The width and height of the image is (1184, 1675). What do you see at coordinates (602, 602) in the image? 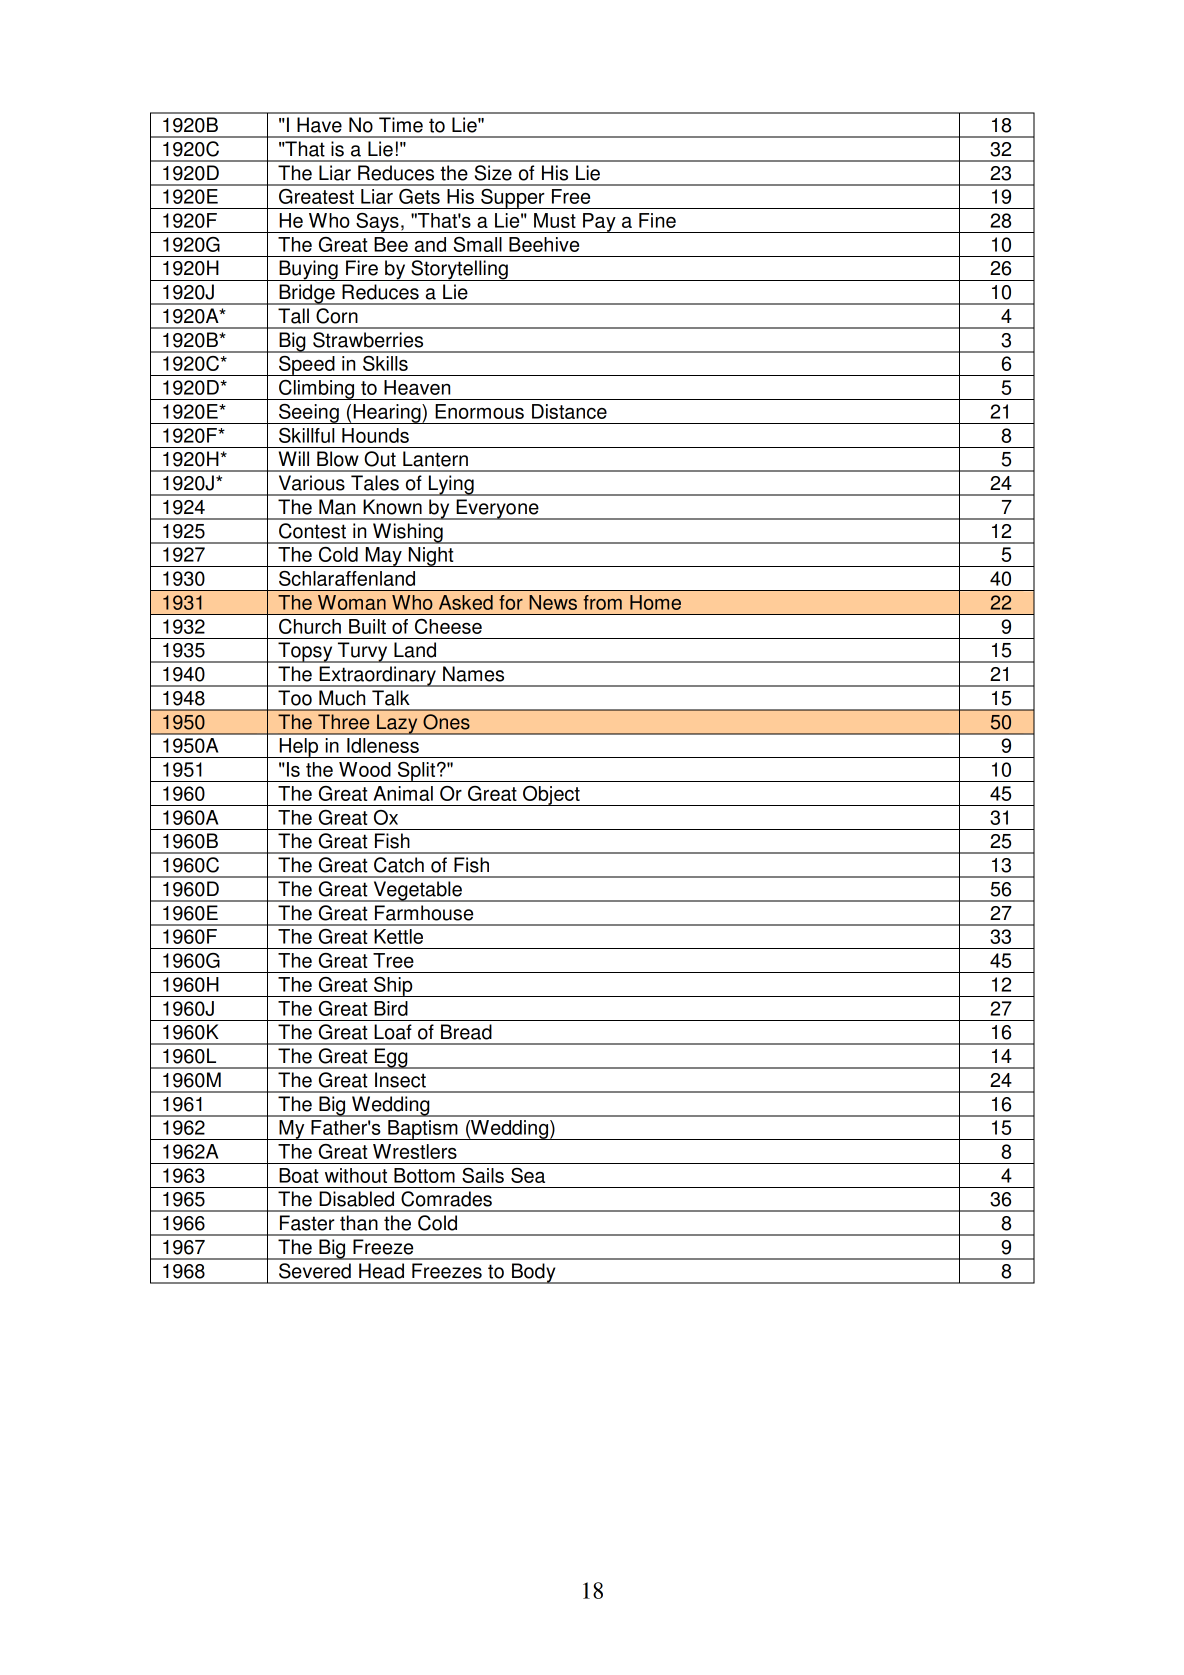
I see `from` at bounding box center [602, 602].
